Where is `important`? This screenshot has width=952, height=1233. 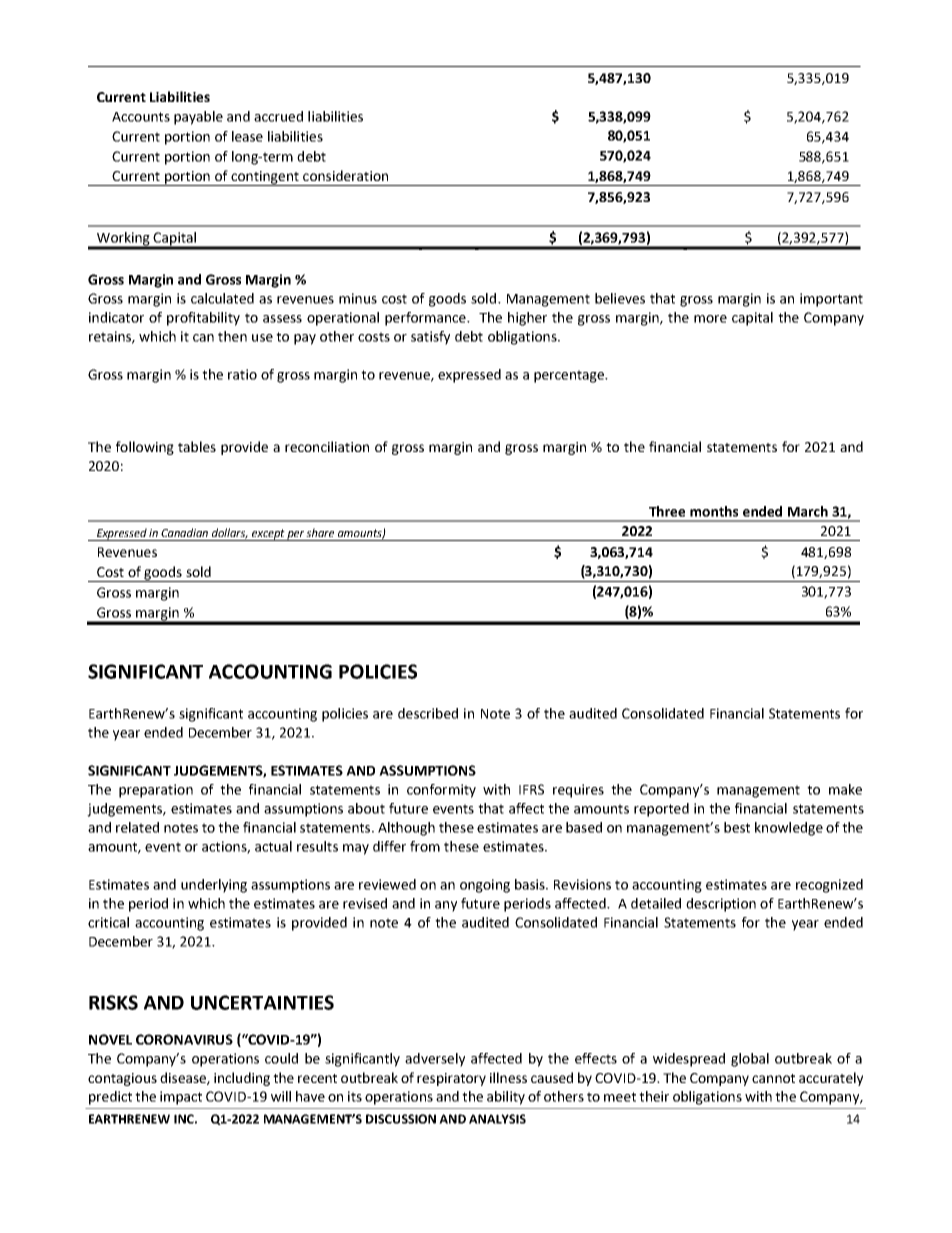
important is located at coordinates (831, 300).
